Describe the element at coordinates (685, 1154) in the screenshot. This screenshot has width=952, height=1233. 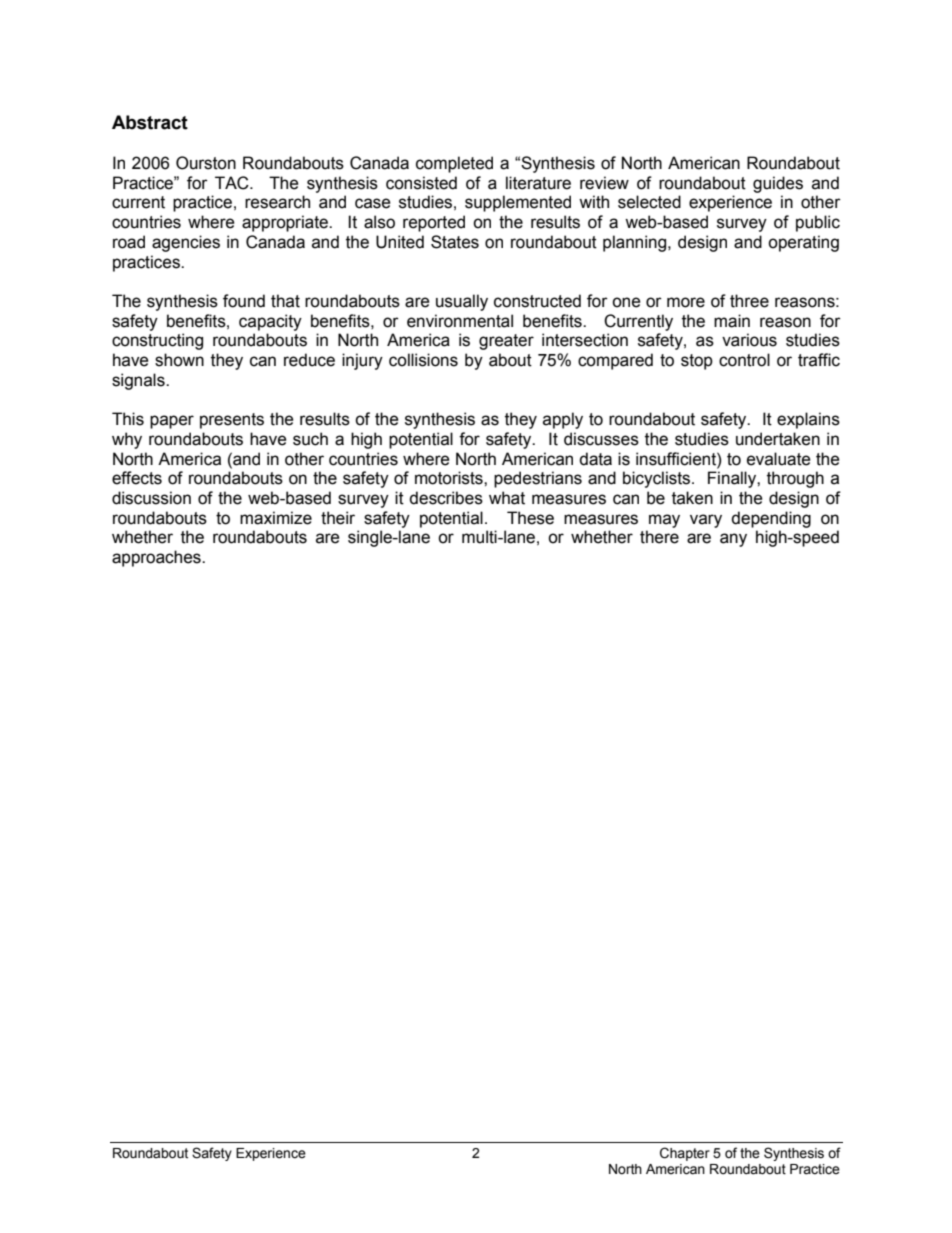
I see `Chapter` at that location.
